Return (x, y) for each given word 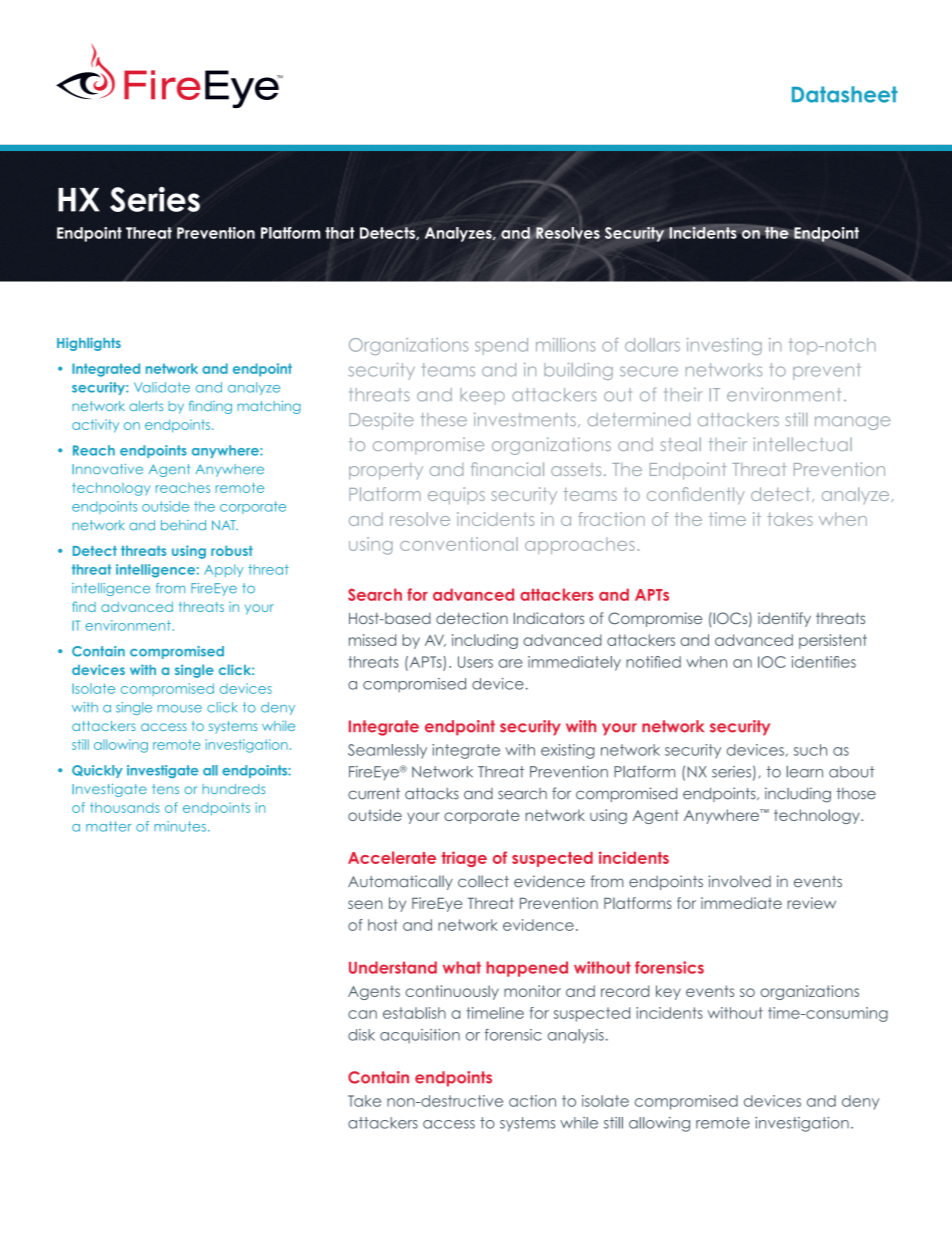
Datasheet (845, 94)
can (362, 1014)
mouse (180, 709)
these (444, 419)
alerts (146, 406)
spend (501, 346)
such (810, 750)
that (340, 233)
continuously (452, 992)
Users (475, 662)
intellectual (802, 444)
